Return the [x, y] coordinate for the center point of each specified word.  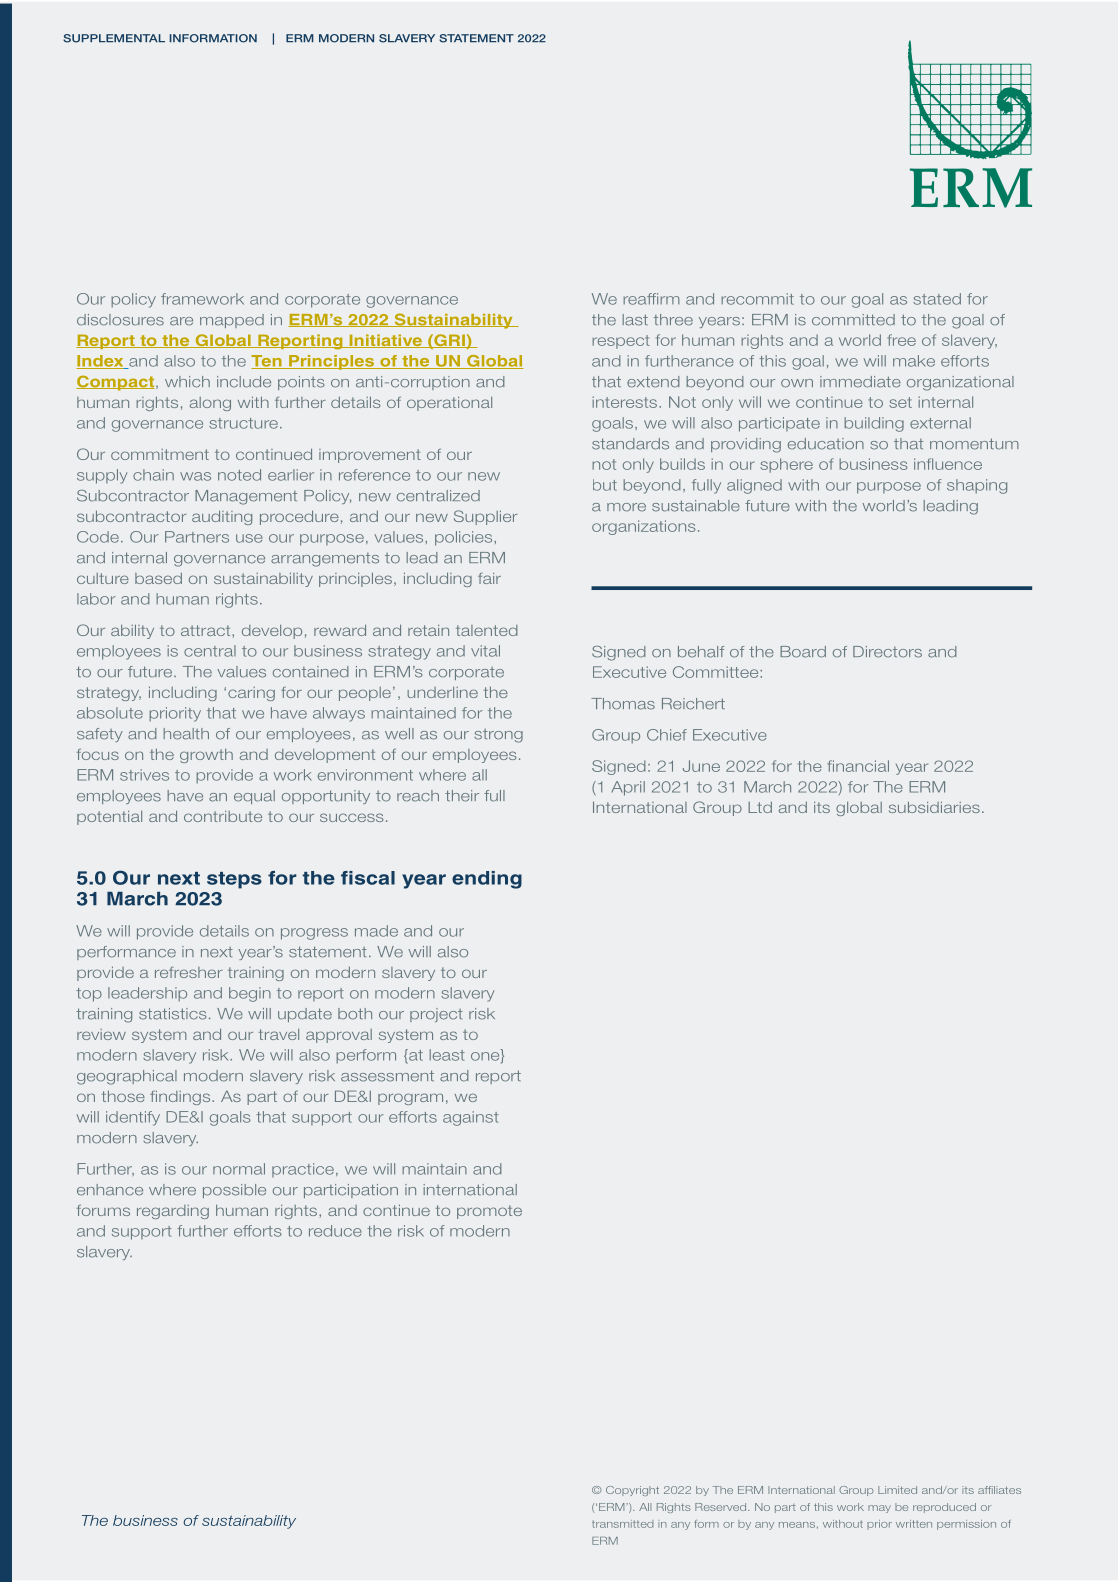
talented [487, 630]
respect [621, 342]
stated [937, 299]
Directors [887, 652]
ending [487, 880]
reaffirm [651, 299]
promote [489, 1212]
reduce [335, 1231]
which [187, 382]
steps [234, 880]
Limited [897, 1490]
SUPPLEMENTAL [114, 38]
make [914, 361]
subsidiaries [934, 807]
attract [207, 631]
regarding [173, 1212]
